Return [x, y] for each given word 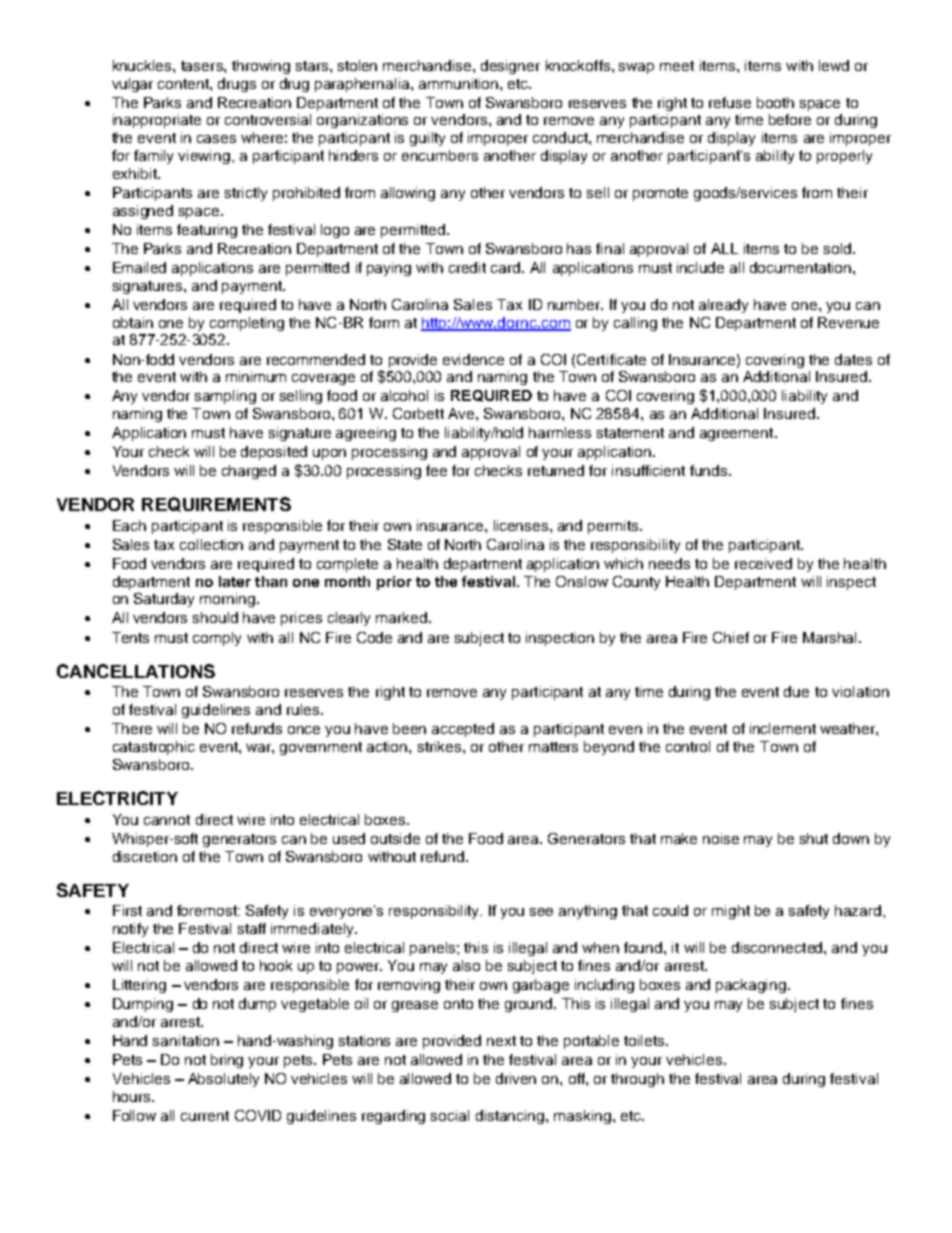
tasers [203, 66]
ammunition [460, 83]
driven [516, 1078]
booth [775, 102]
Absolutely [223, 1080]
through [637, 1080]
